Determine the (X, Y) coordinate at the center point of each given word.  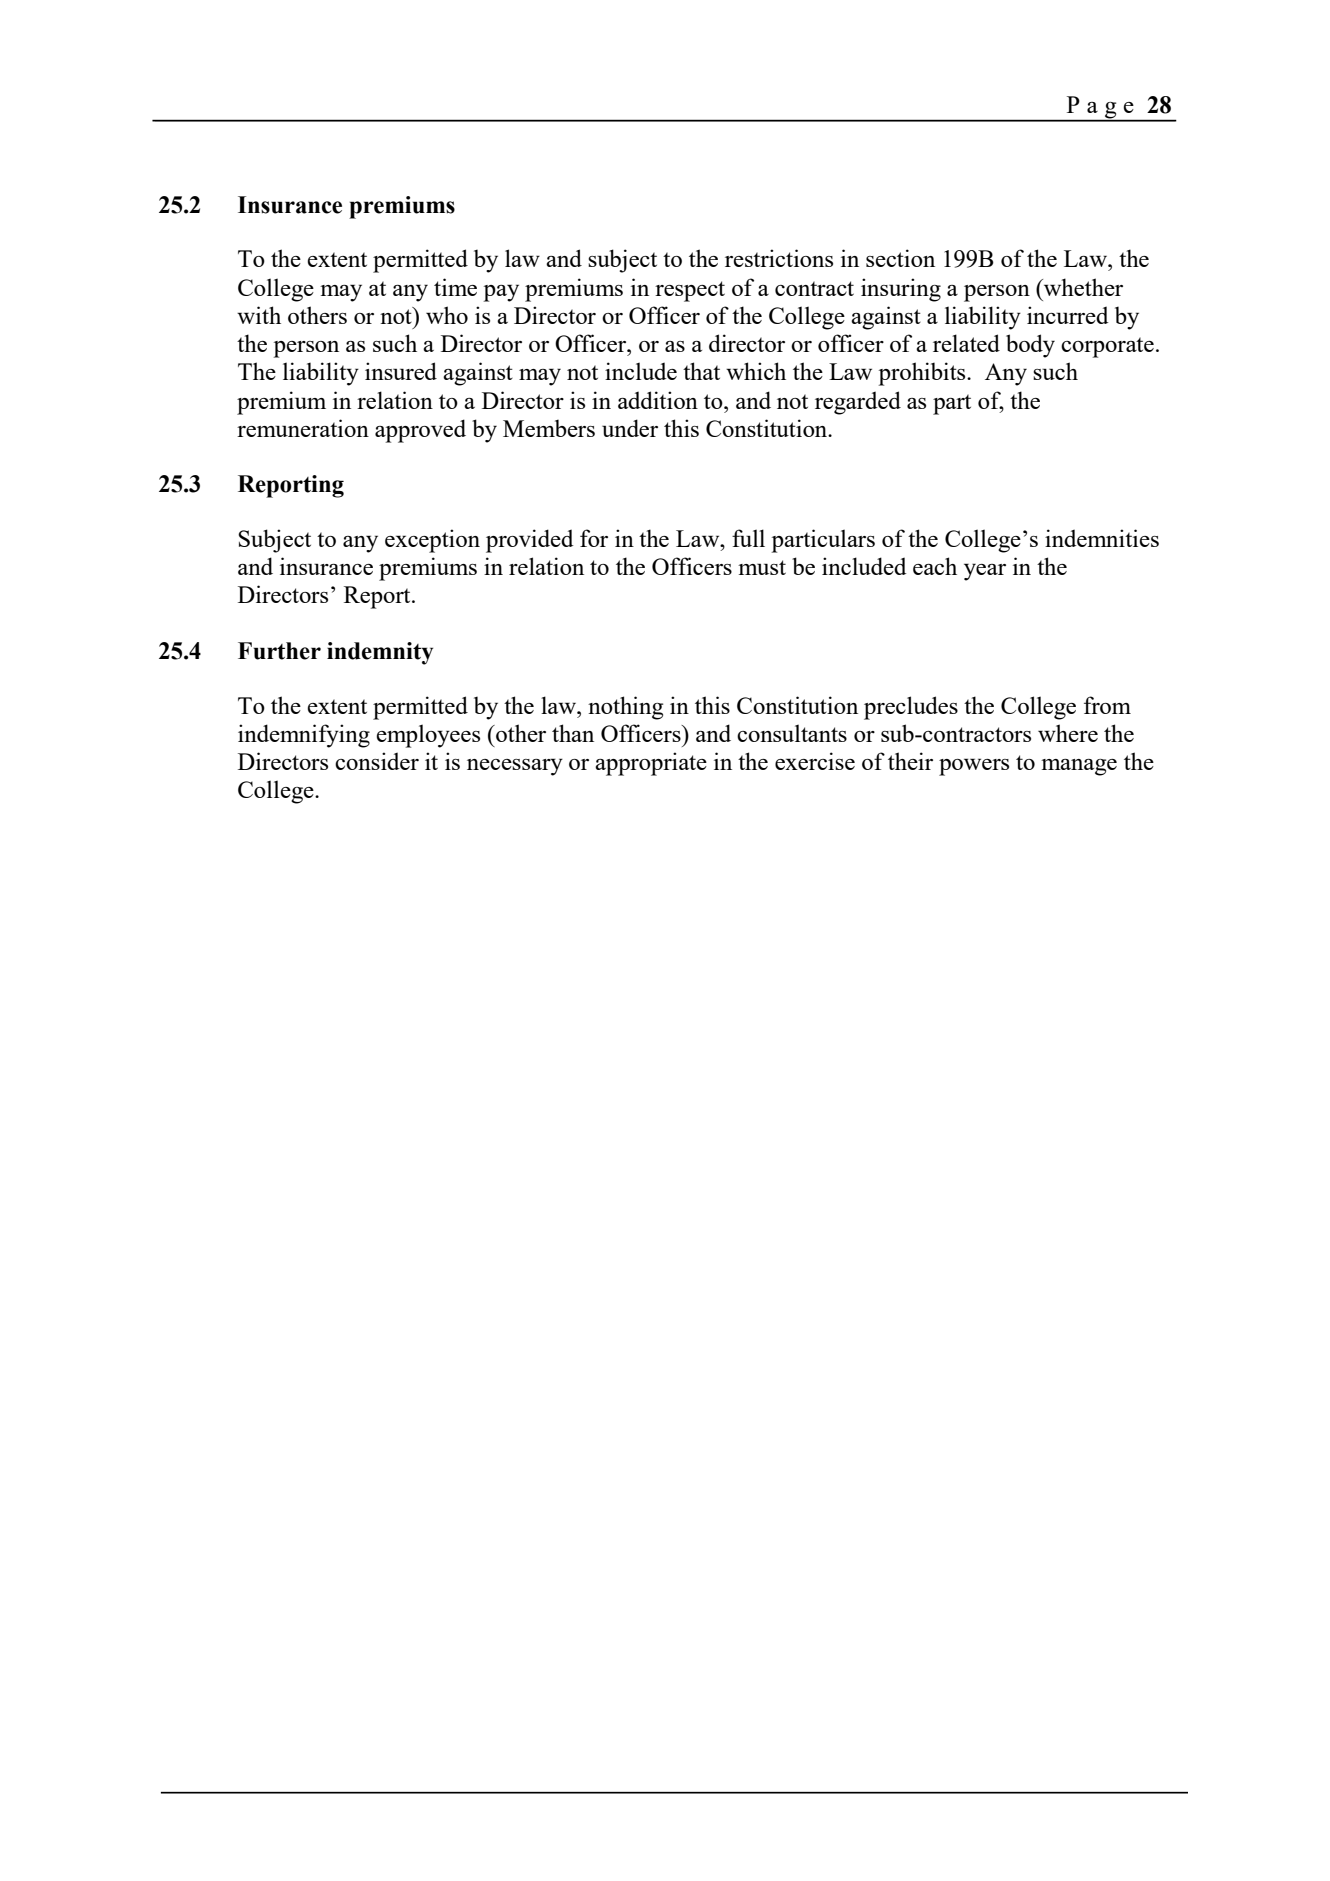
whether (1082, 287)
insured (401, 371)
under (630, 428)
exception (432, 541)
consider (377, 761)
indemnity (380, 653)
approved (420, 431)
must (762, 567)
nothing (625, 708)
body (1030, 346)
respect (690, 291)
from (1107, 705)
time (455, 287)
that (701, 371)
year (985, 572)
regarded (858, 403)
